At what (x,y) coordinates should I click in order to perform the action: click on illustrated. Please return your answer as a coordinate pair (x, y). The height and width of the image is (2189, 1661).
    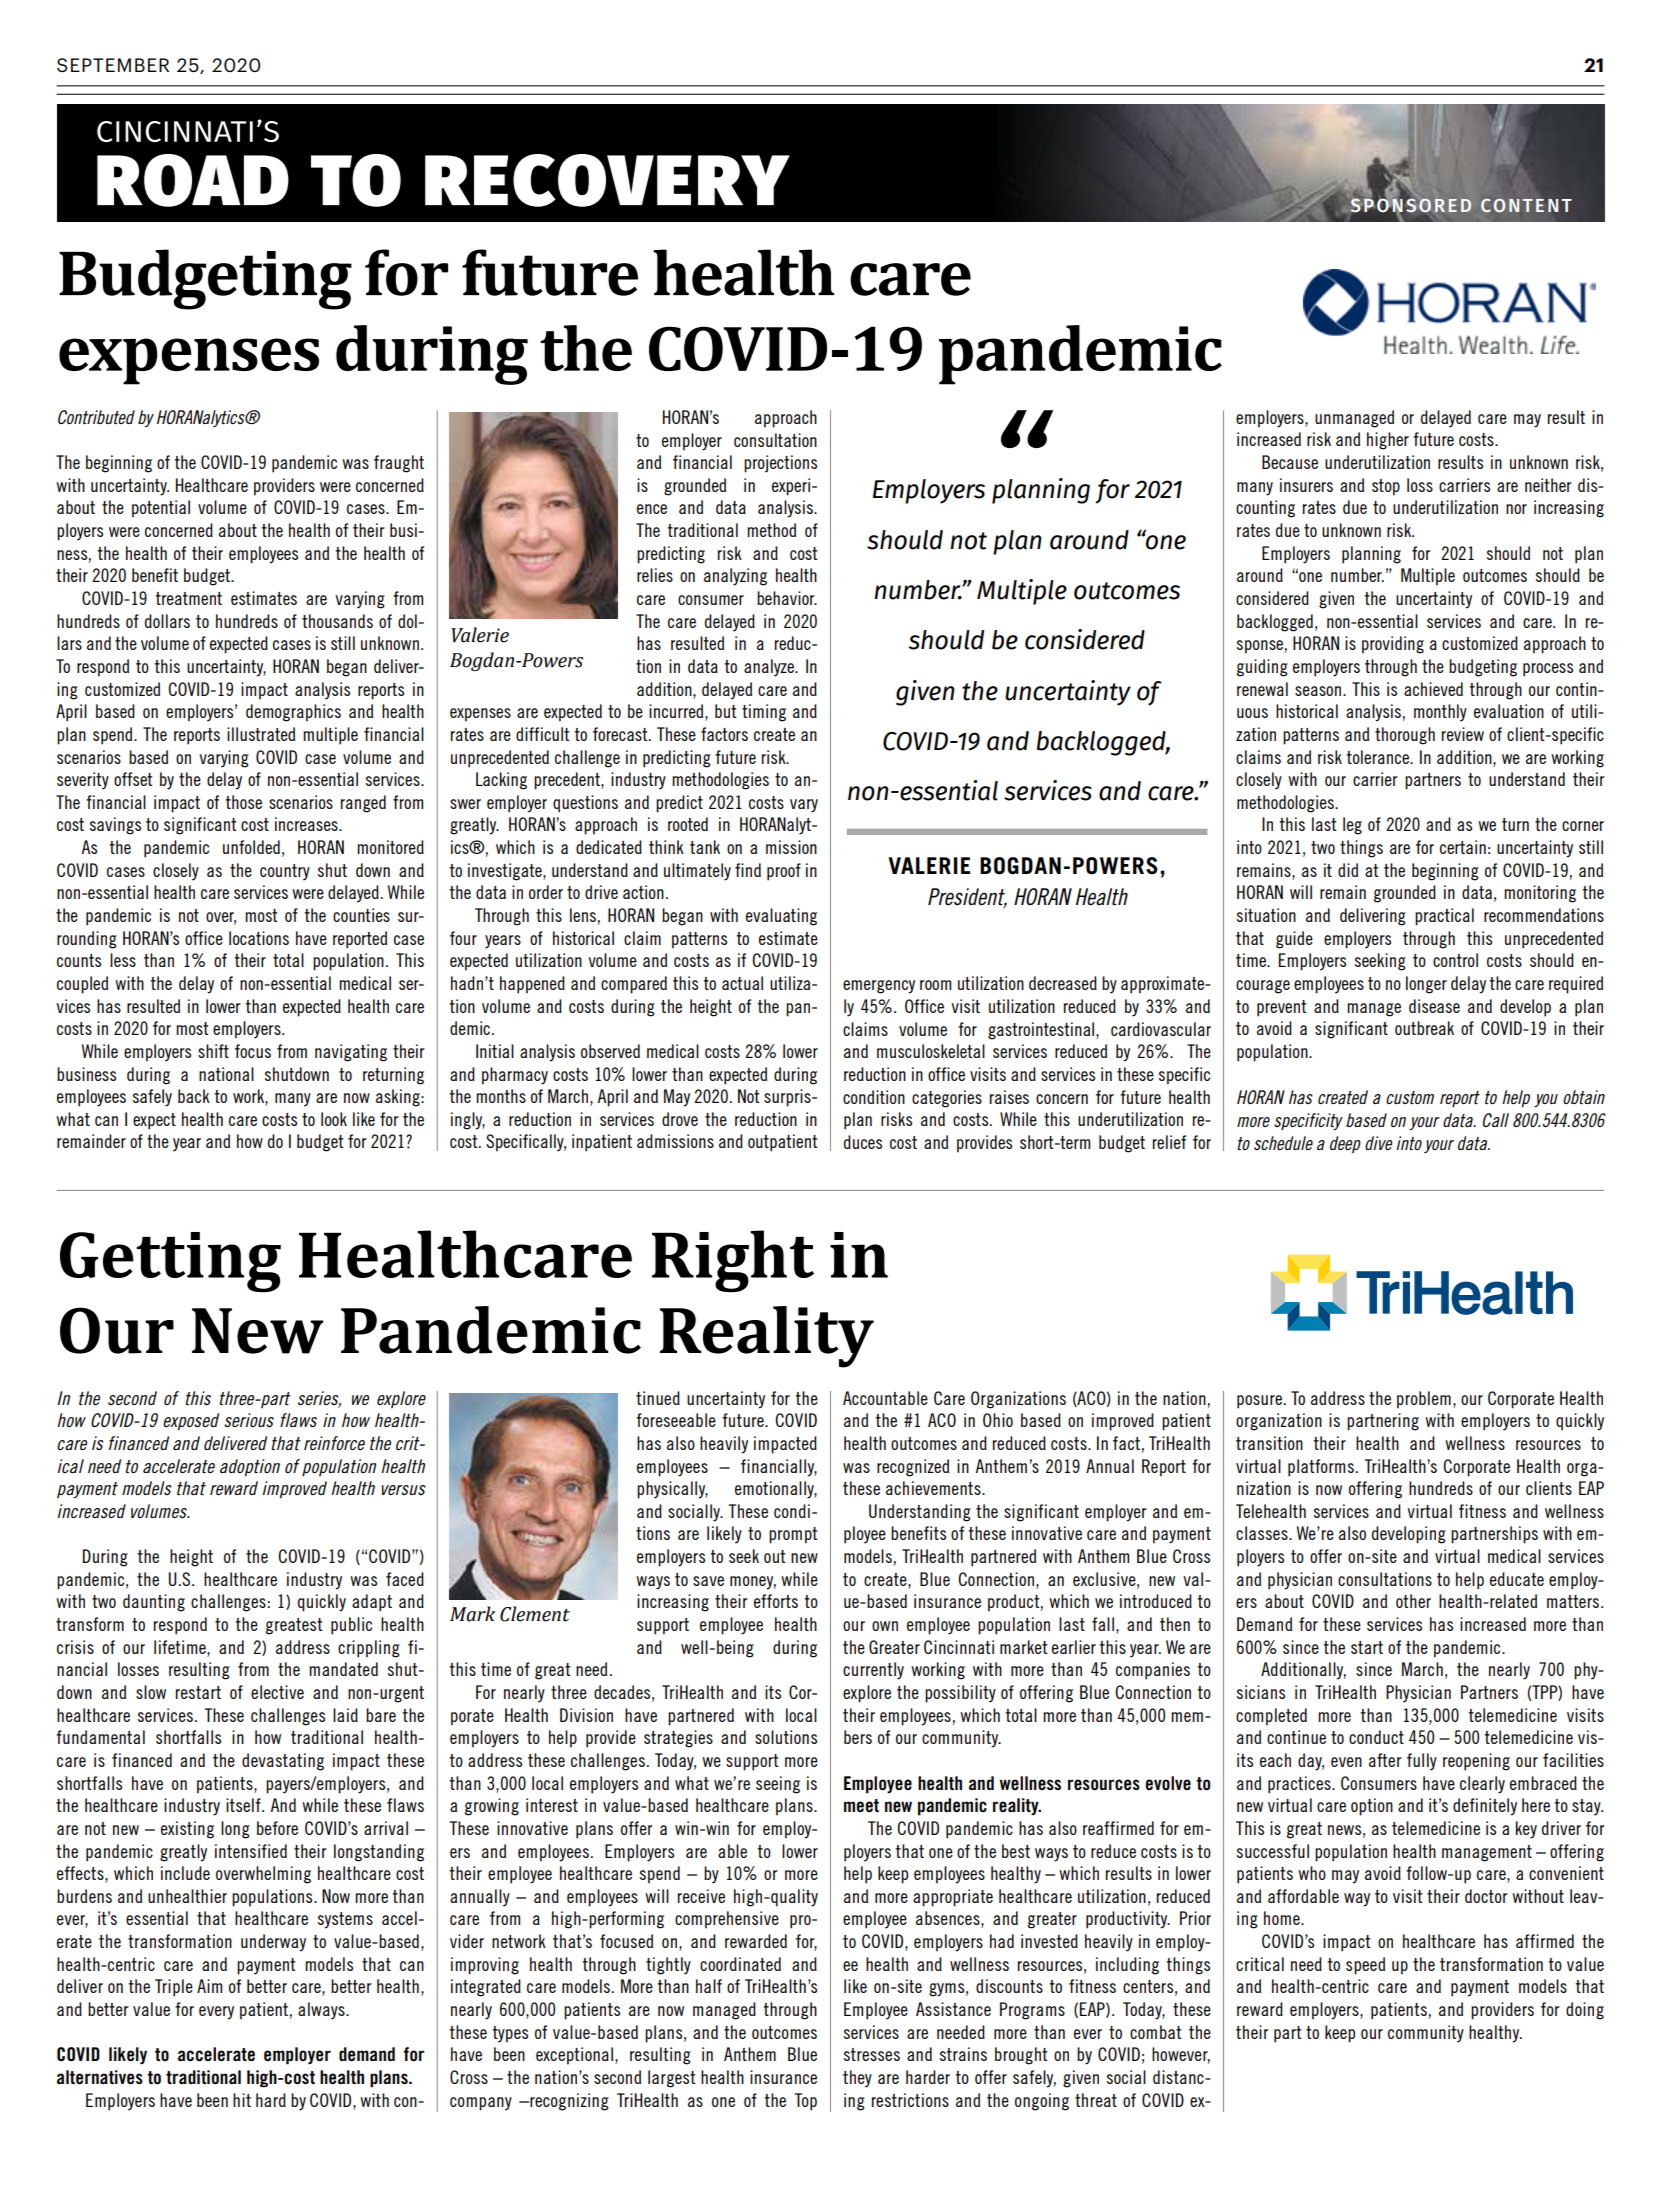
    Looking at the image, I should click on (261, 734).
